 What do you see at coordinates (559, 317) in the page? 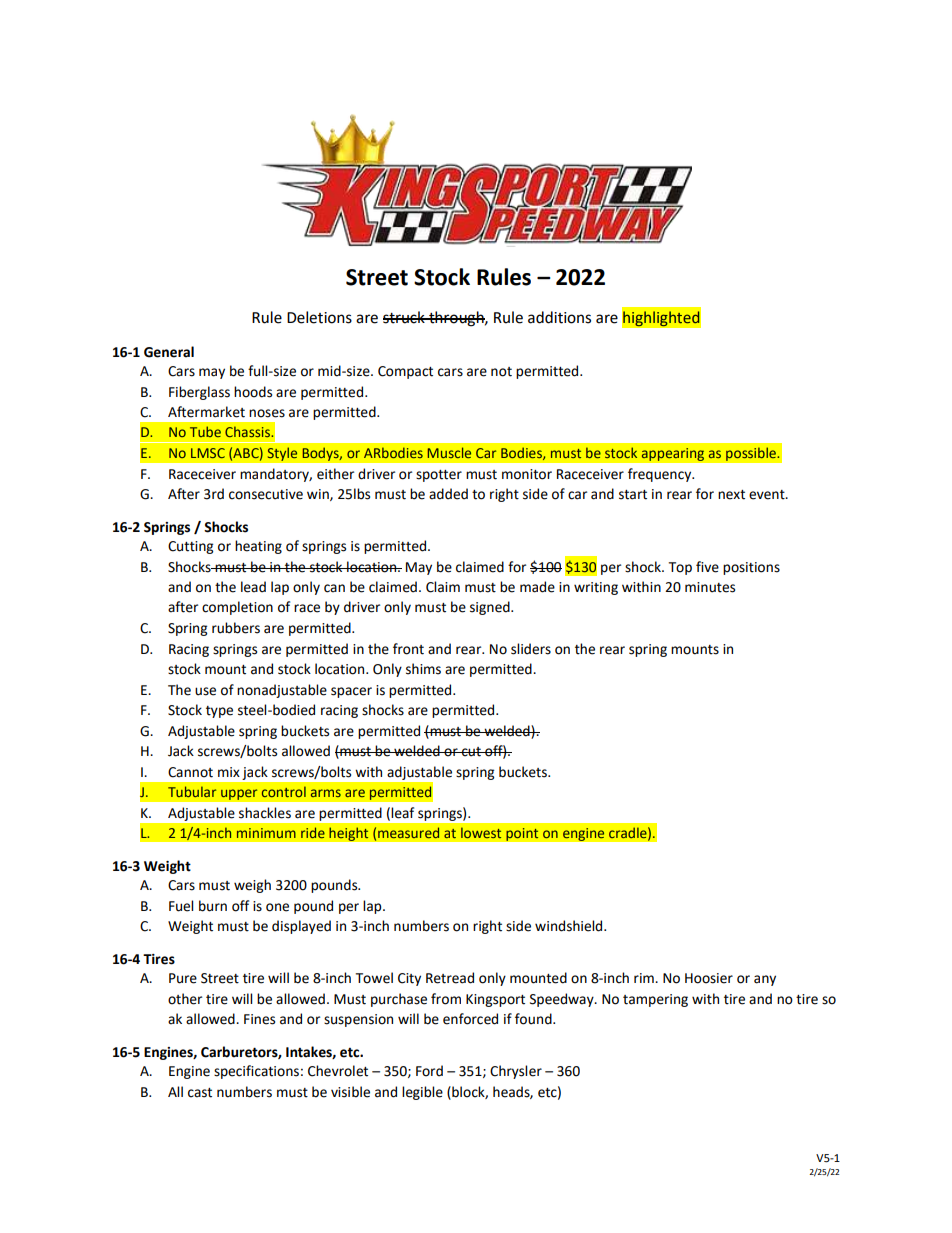
I see `additions` at bounding box center [559, 317].
